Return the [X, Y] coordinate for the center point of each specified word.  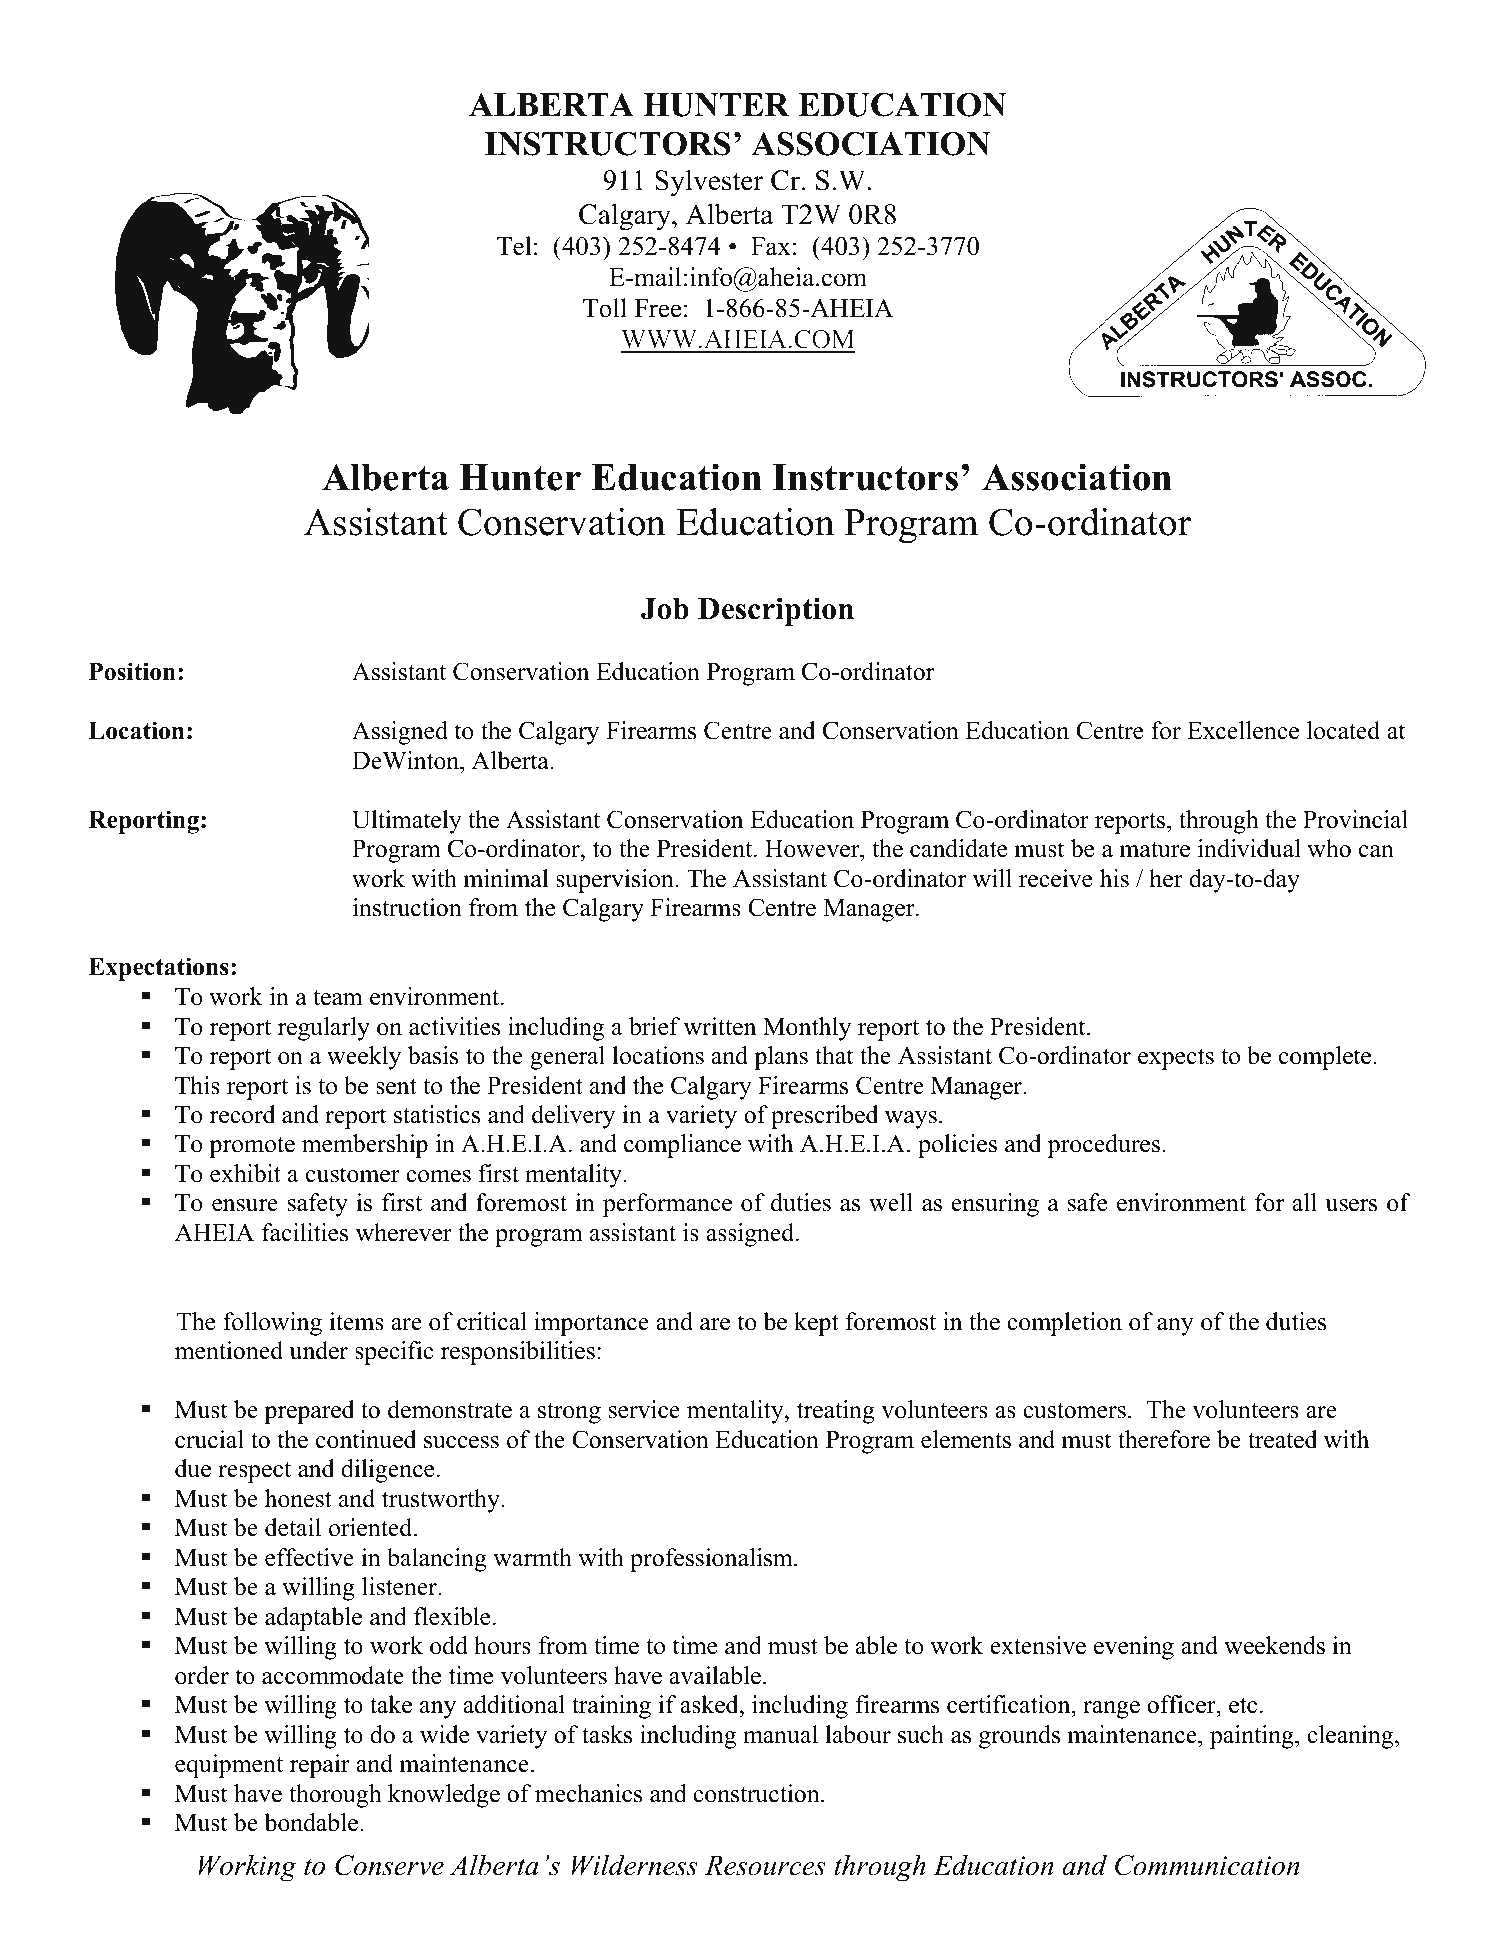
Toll [605, 308]
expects [1176, 1059]
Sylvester [709, 183]
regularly [324, 1029]
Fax [771, 246]
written [720, 1026]
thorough [335, 1796]
